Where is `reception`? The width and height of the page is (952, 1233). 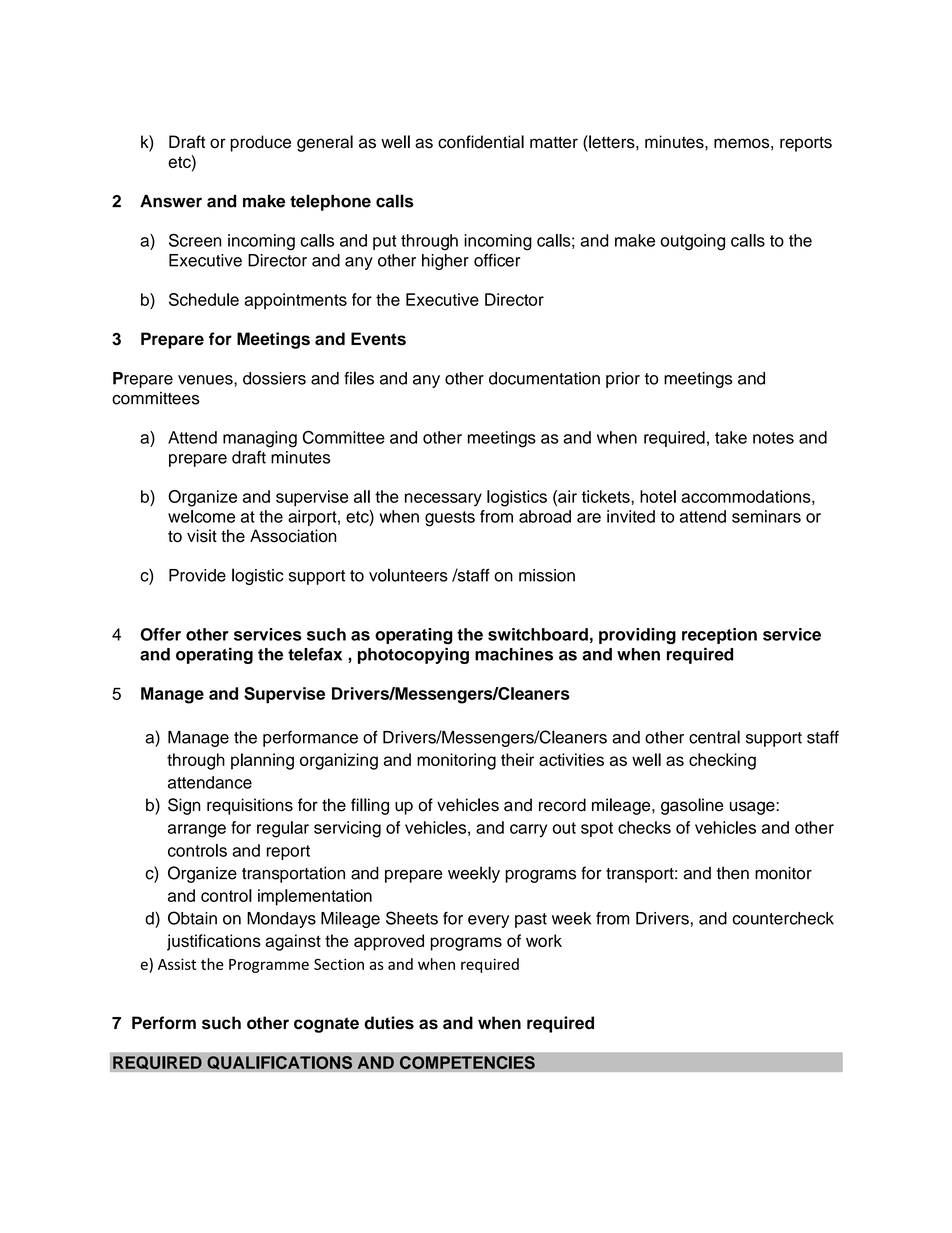 reception is located at coordinates (719, 636).
